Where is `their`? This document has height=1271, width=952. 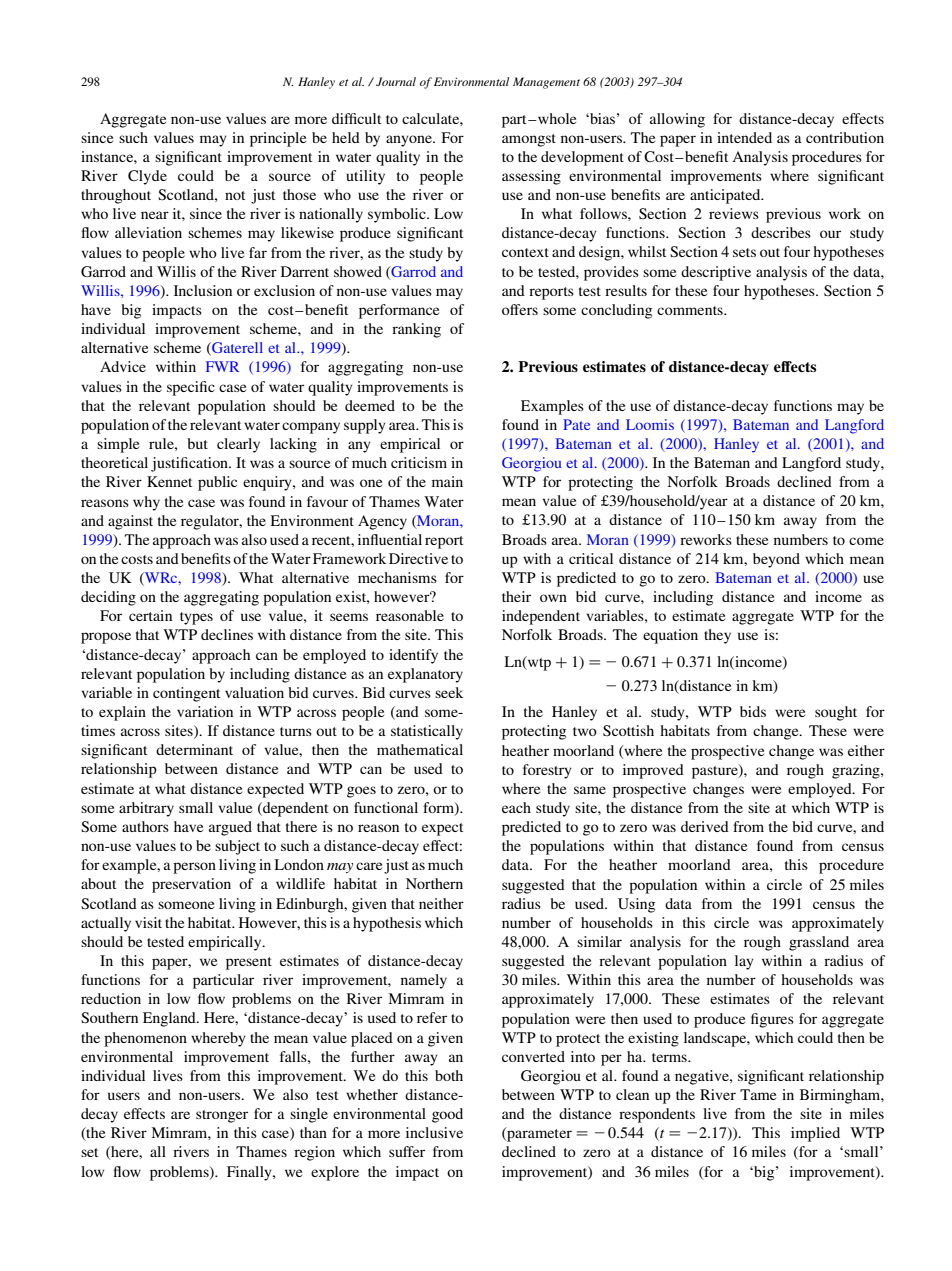 their is located at coordinates (516, 596).
